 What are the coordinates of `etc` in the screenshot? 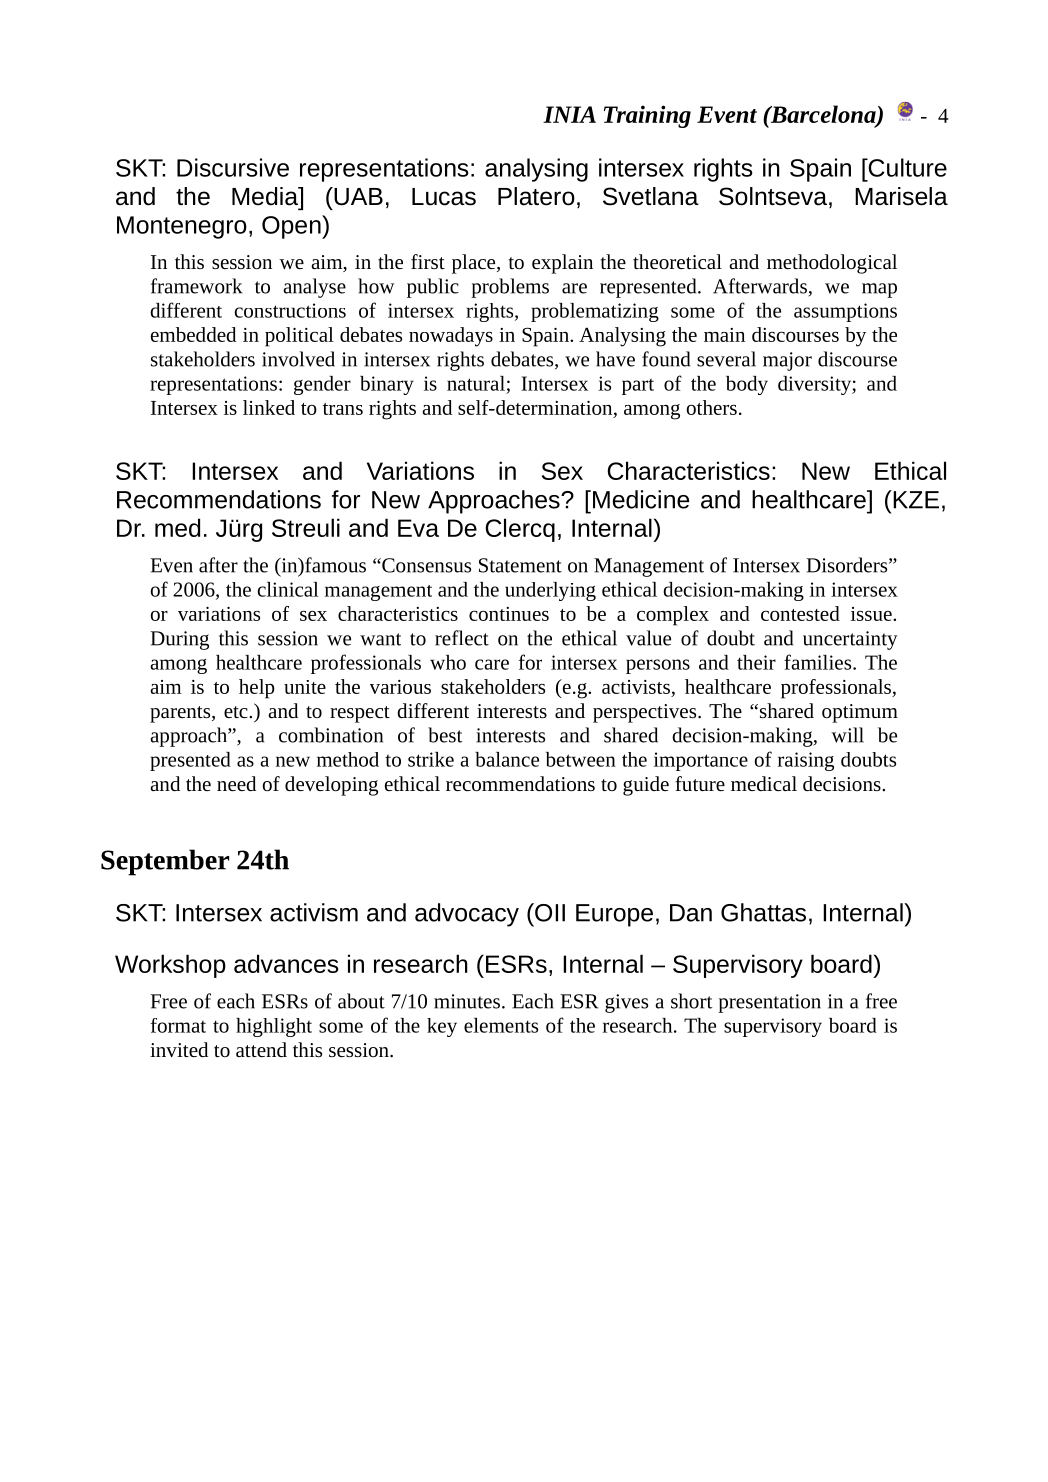 It's located at (237, 712).
